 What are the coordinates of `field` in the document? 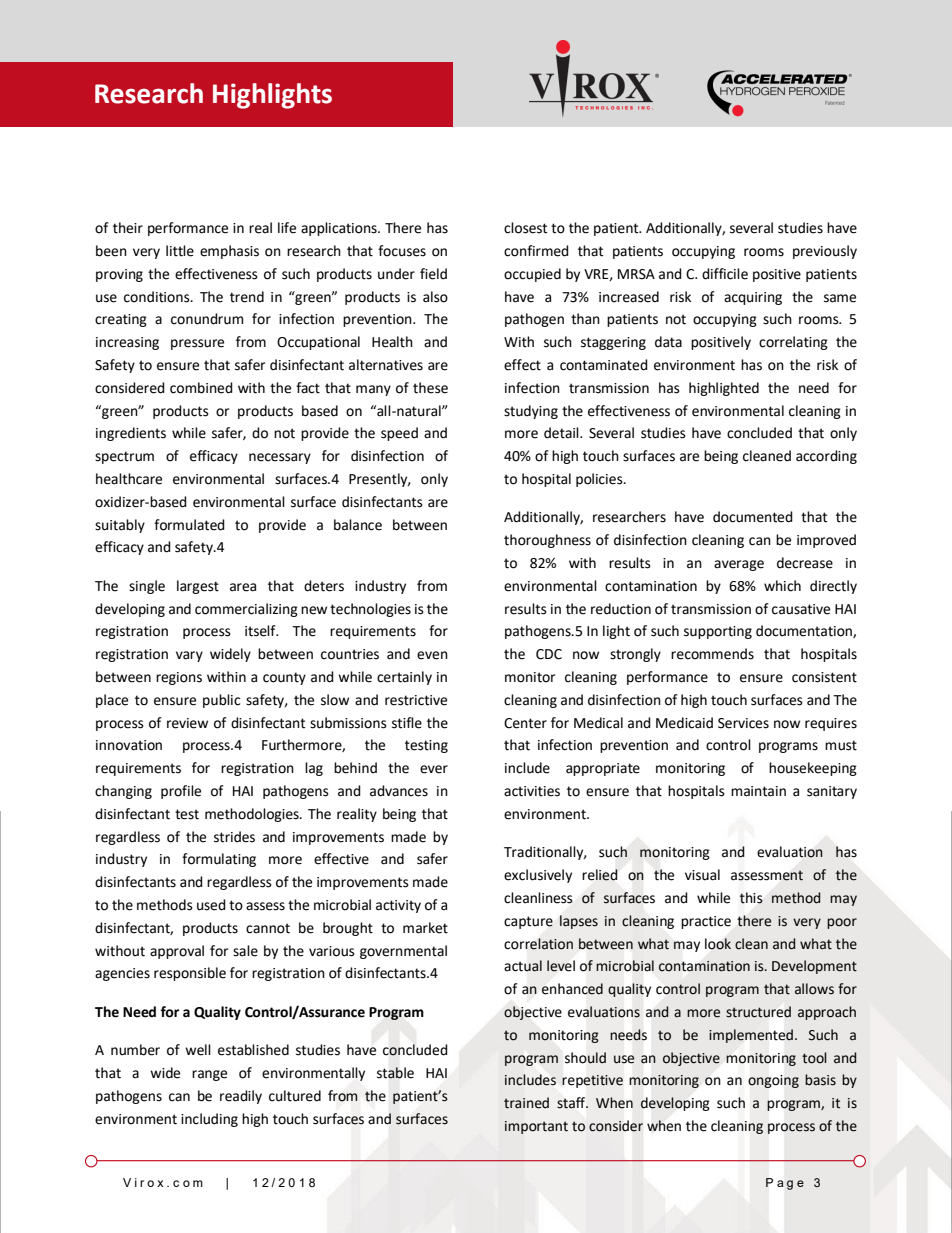 It's located at (433, 274).
